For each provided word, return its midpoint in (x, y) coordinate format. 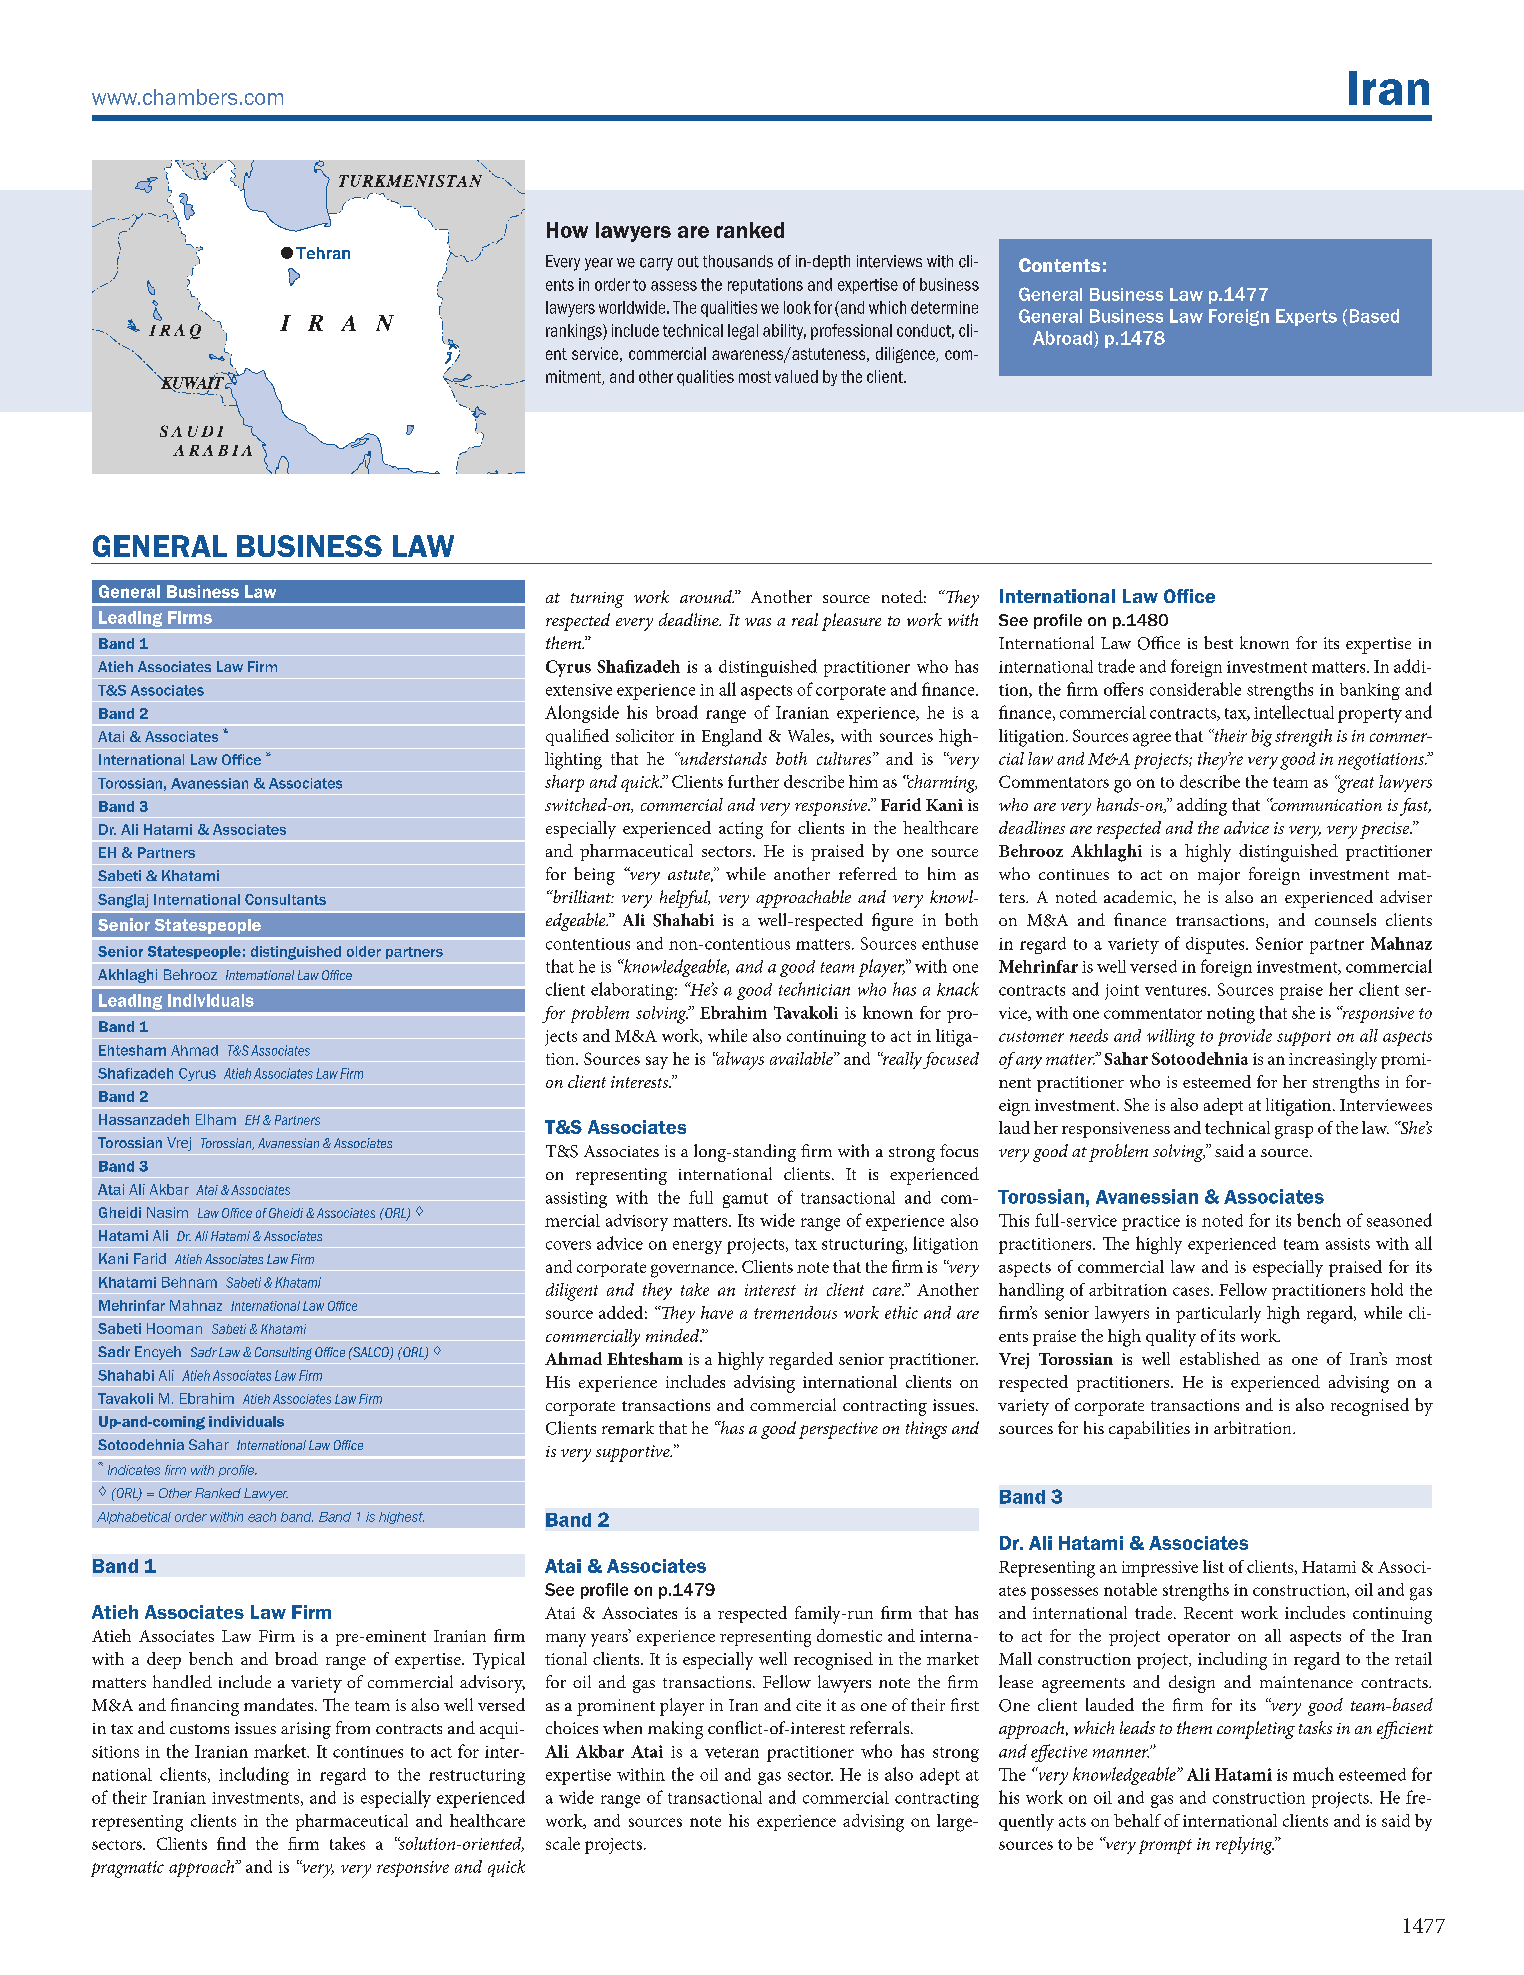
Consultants (285, 899)
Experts (1306, 317)
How (567, 230)
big (1262, 738)
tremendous (795, 1312)
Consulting (283, 1353)
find (231, 1843)
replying (1245, 1846)
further (753, 781)
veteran (732, 1752)
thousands (738, 261)
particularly (1218, 1314)
